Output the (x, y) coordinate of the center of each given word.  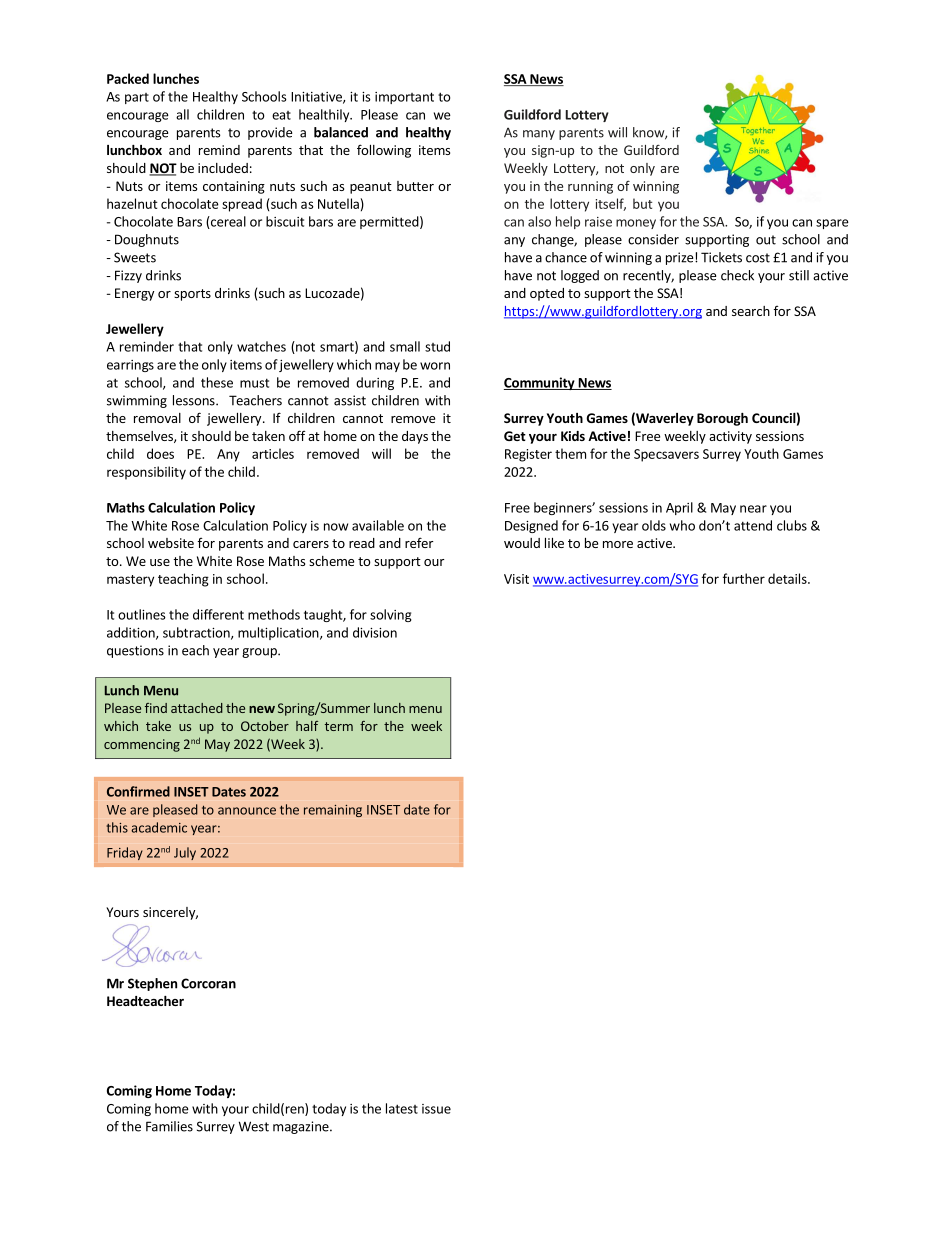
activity (730, 437)
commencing (142, 745)
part (137, 98)
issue (436, 1109)
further (744, 578)
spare (832, 224)
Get (515, 436)
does (160, 453)
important (404, 98)
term (339, 726)
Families (169, 1126)
